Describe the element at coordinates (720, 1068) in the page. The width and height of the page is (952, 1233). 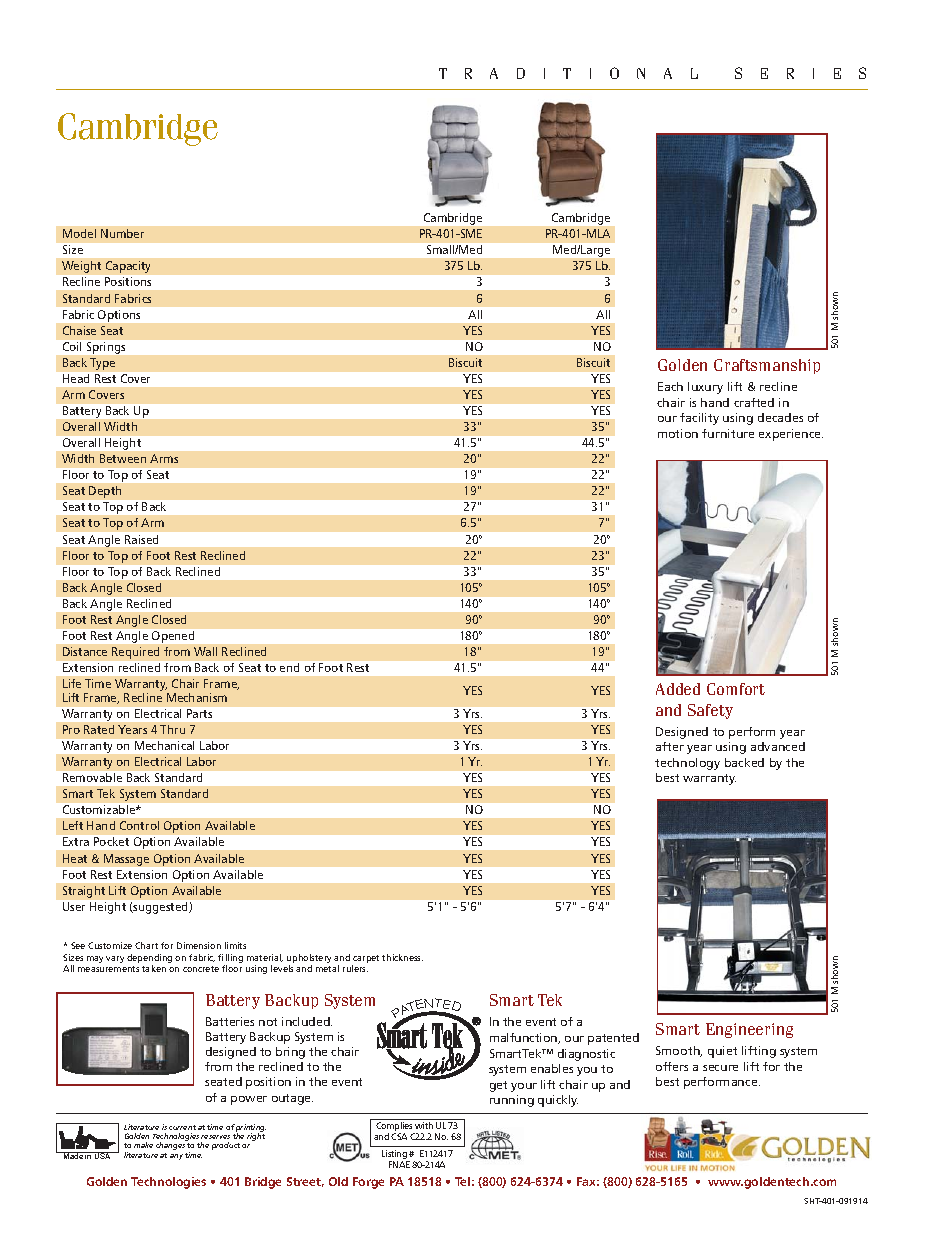
I see `secure` at that location.
